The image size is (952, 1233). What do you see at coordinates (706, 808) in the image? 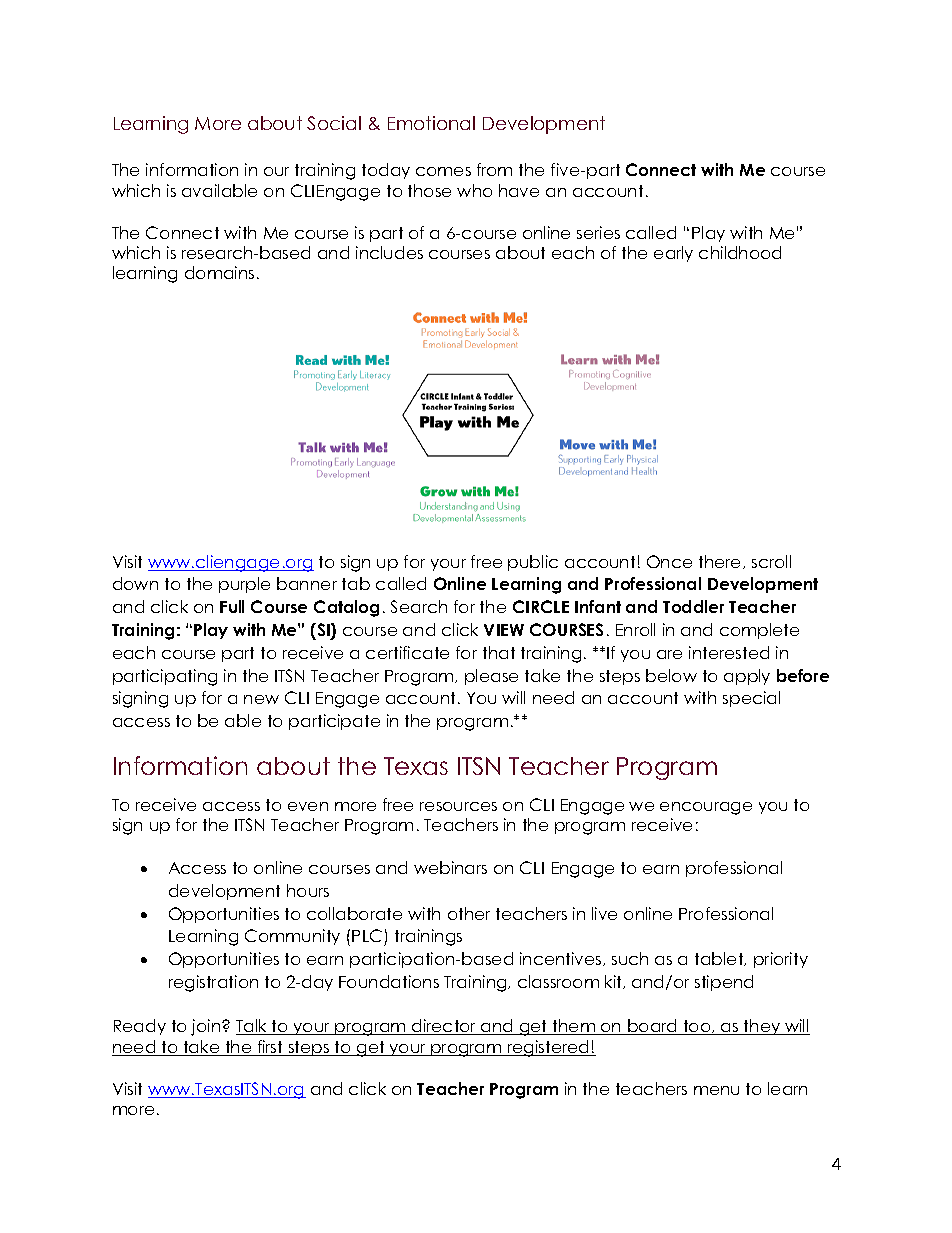
I see `encourage` at bounding box center [706, 808].
